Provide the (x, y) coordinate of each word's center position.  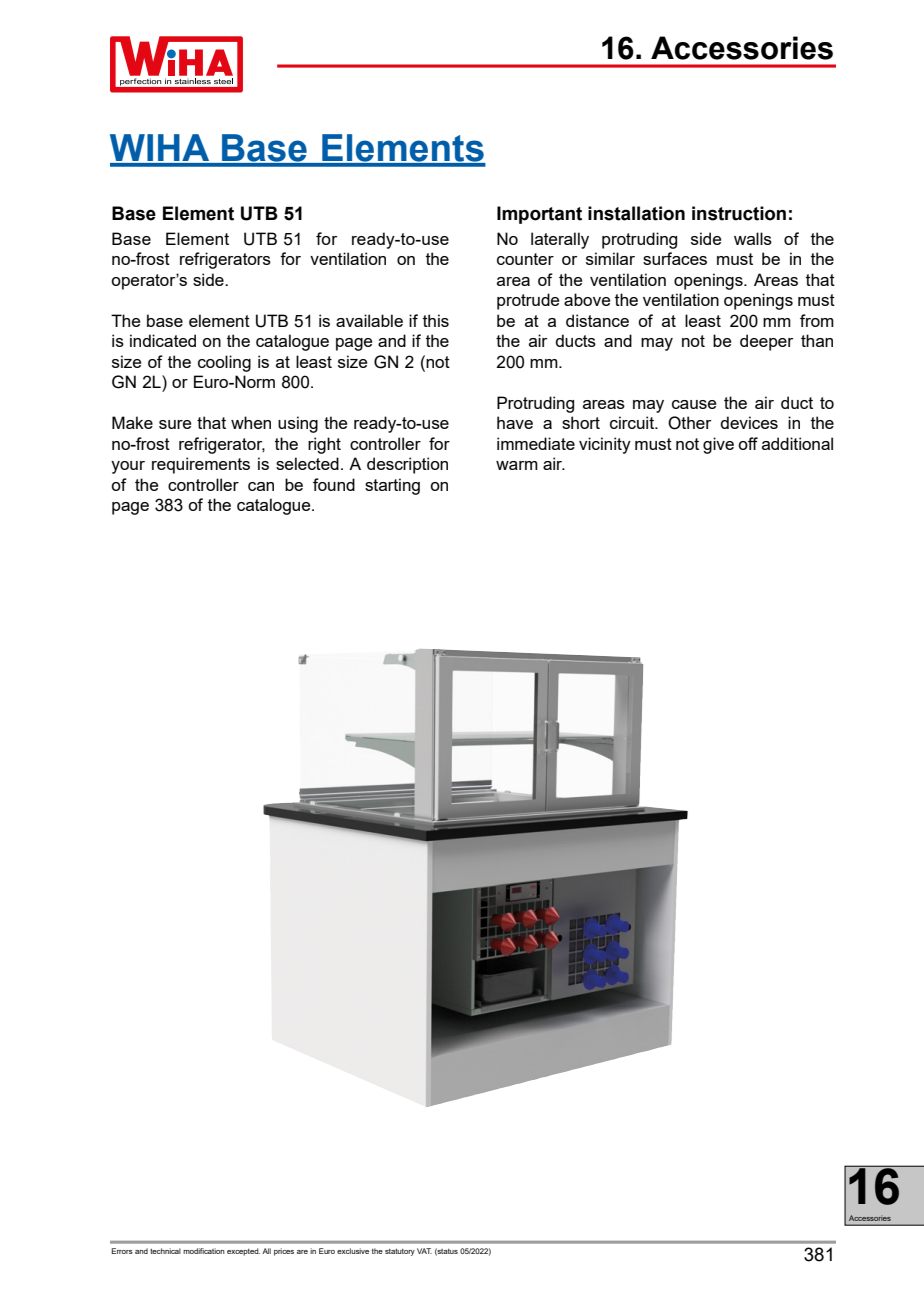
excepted (243, 1252)
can (261, 486)
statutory (400, 1252)
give (718, 445)
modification (204, 1251)
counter (525, 259)
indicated (163, 340)
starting (392, 486)
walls (753, 238)
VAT (424, 1251)
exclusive (353, 1251)
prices (284, 1252)
